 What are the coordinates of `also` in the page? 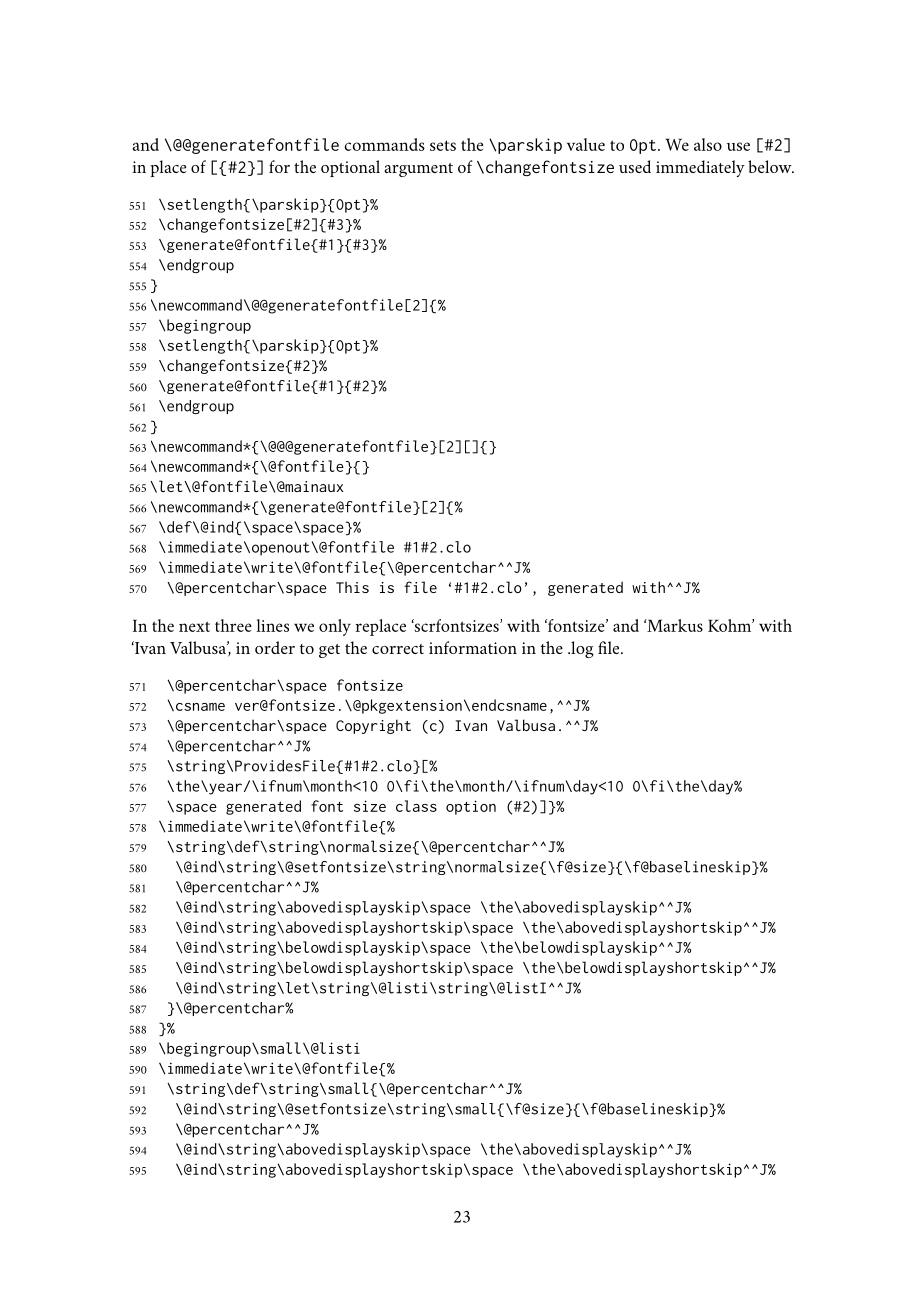 It's located at (708, 144).
